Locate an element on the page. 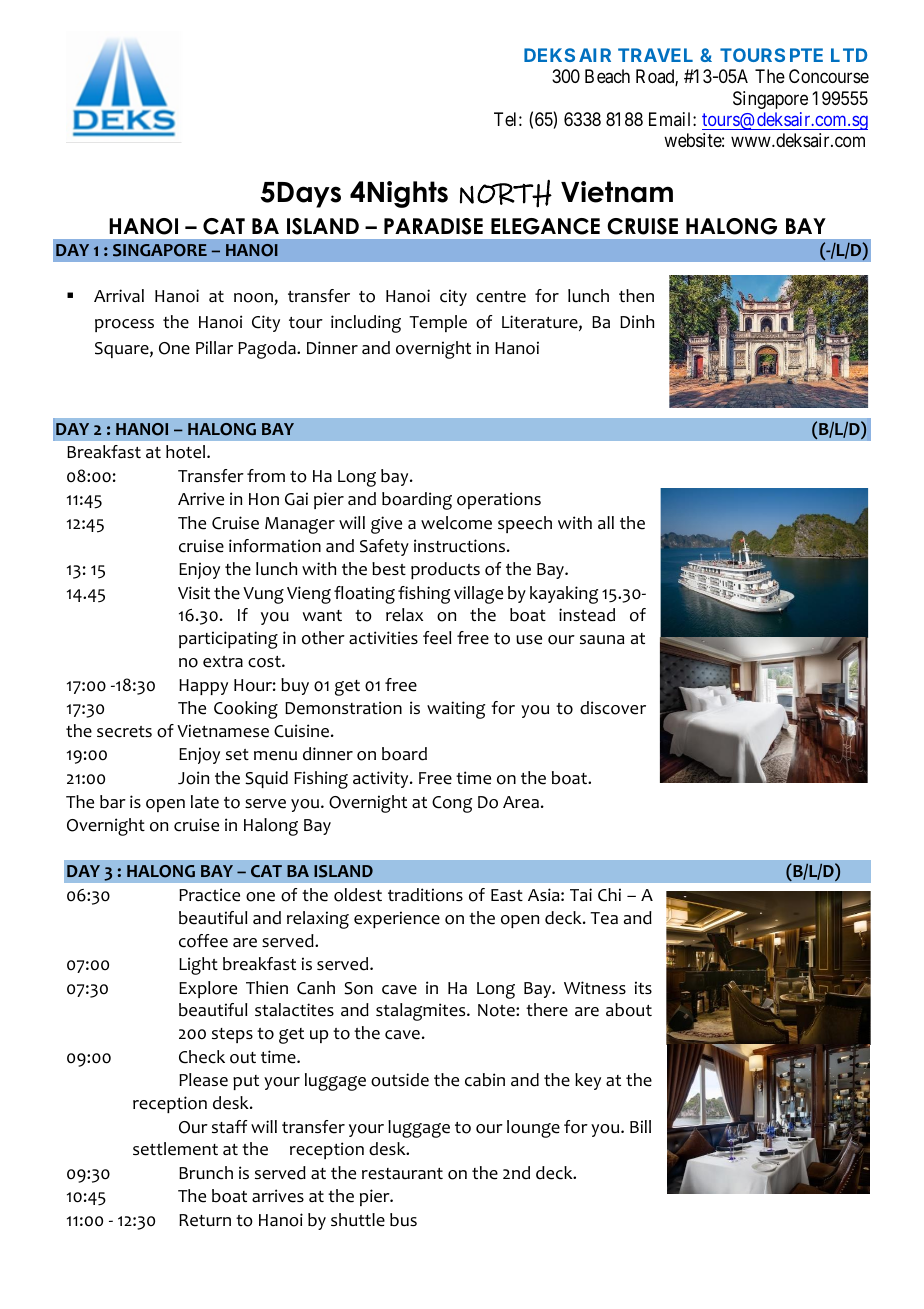  hotel is located at coordinates (187, 452).
